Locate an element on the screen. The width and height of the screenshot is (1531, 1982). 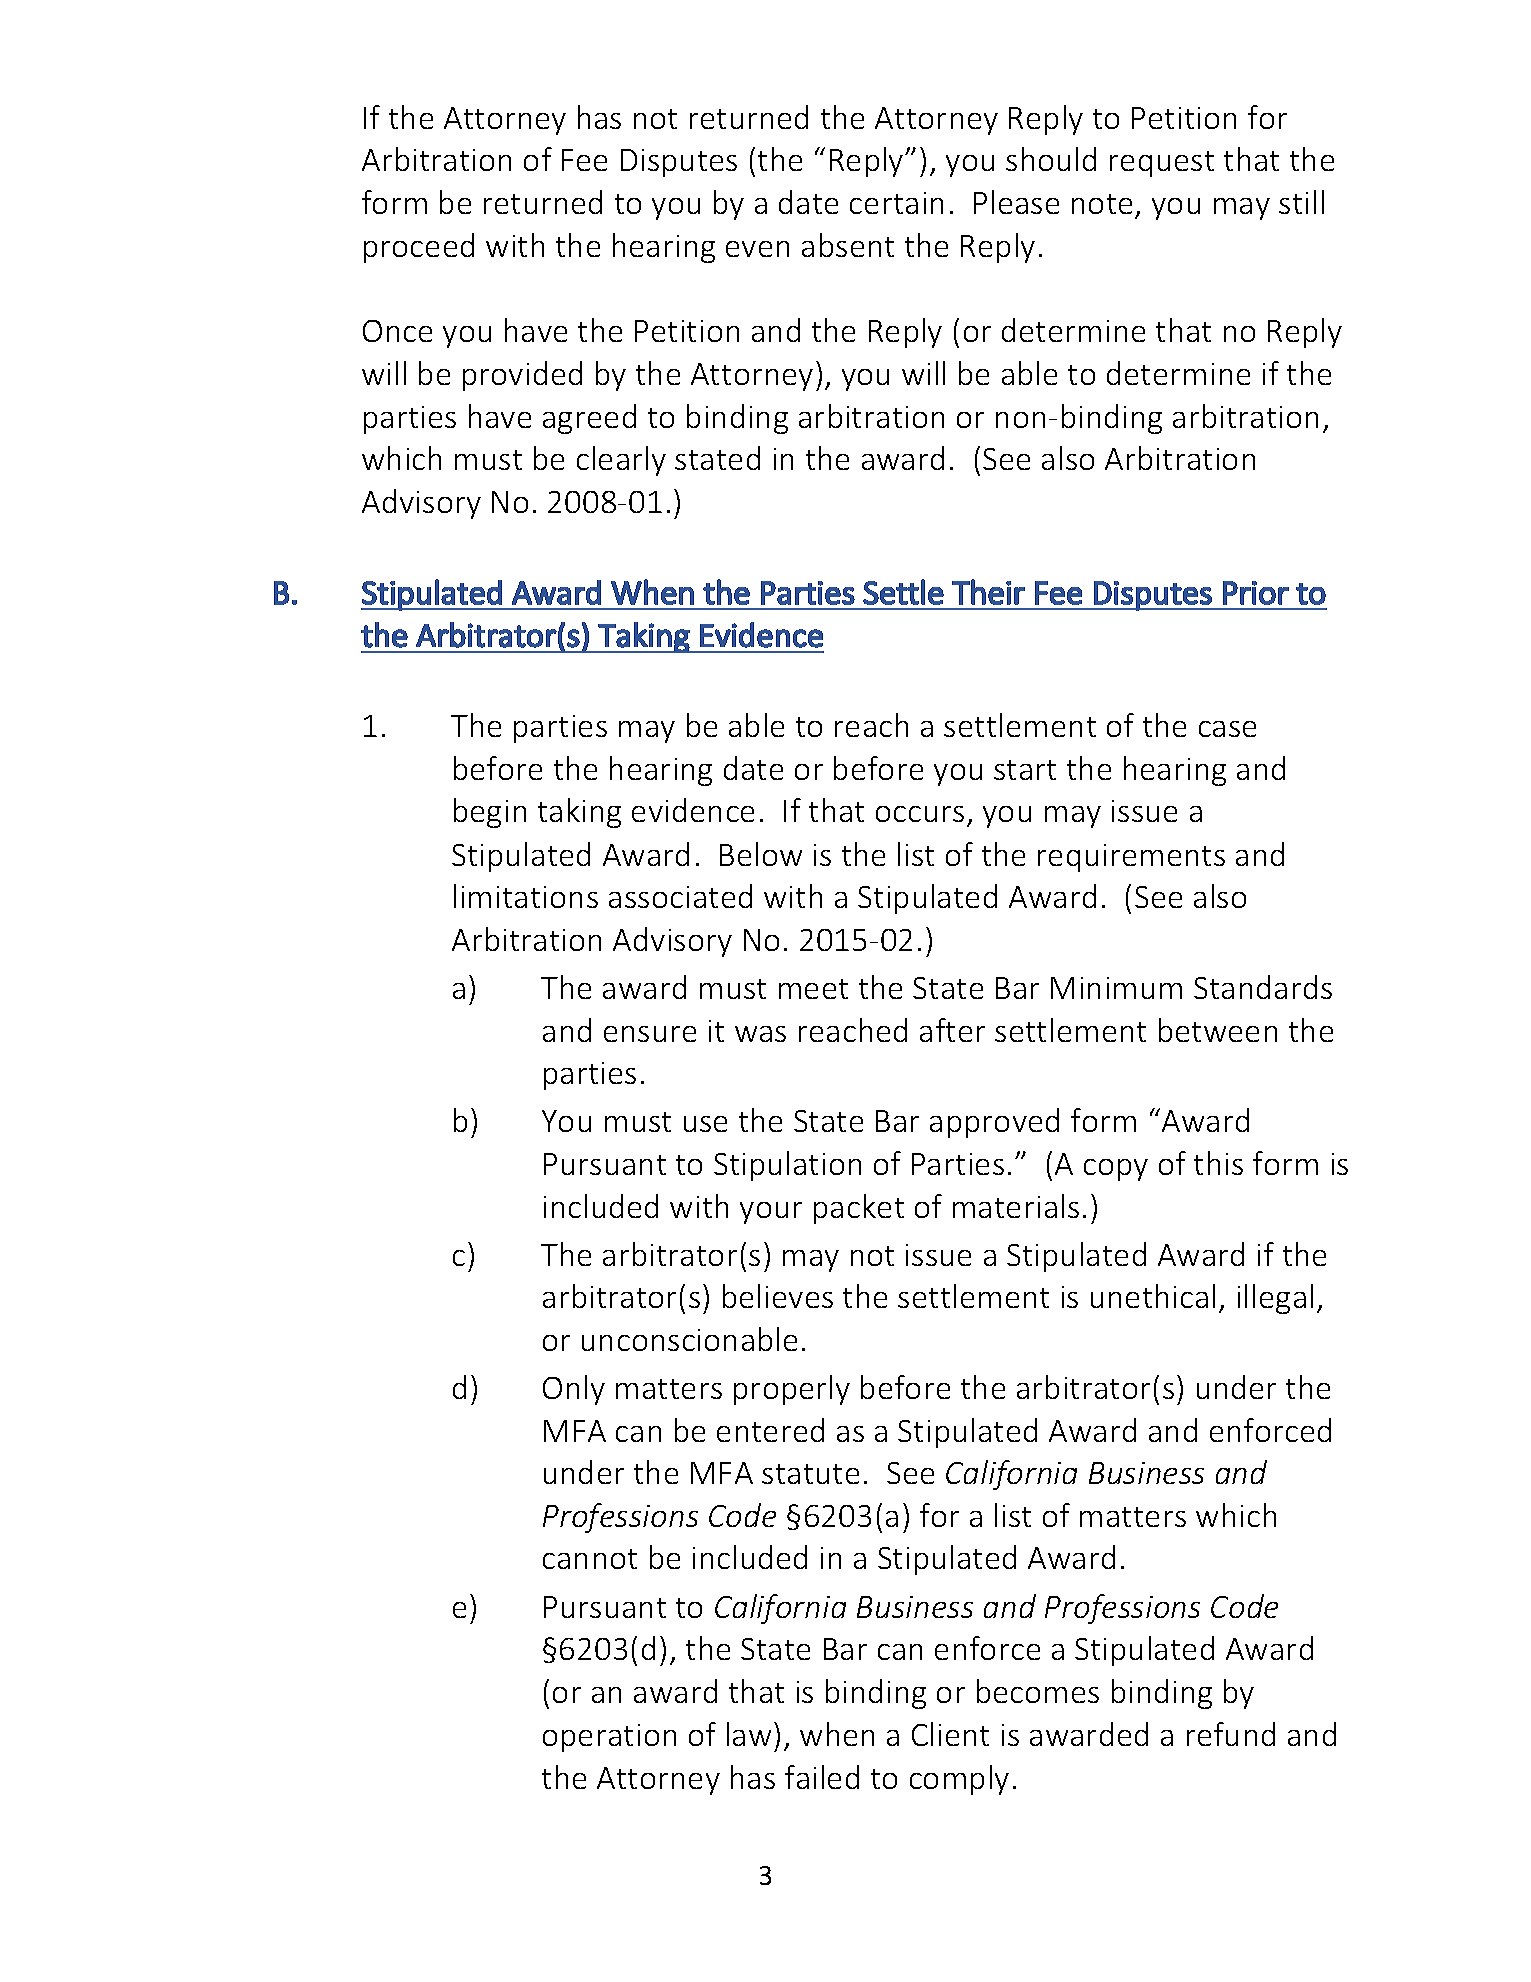
case is located at coordinates (1227, 729).
